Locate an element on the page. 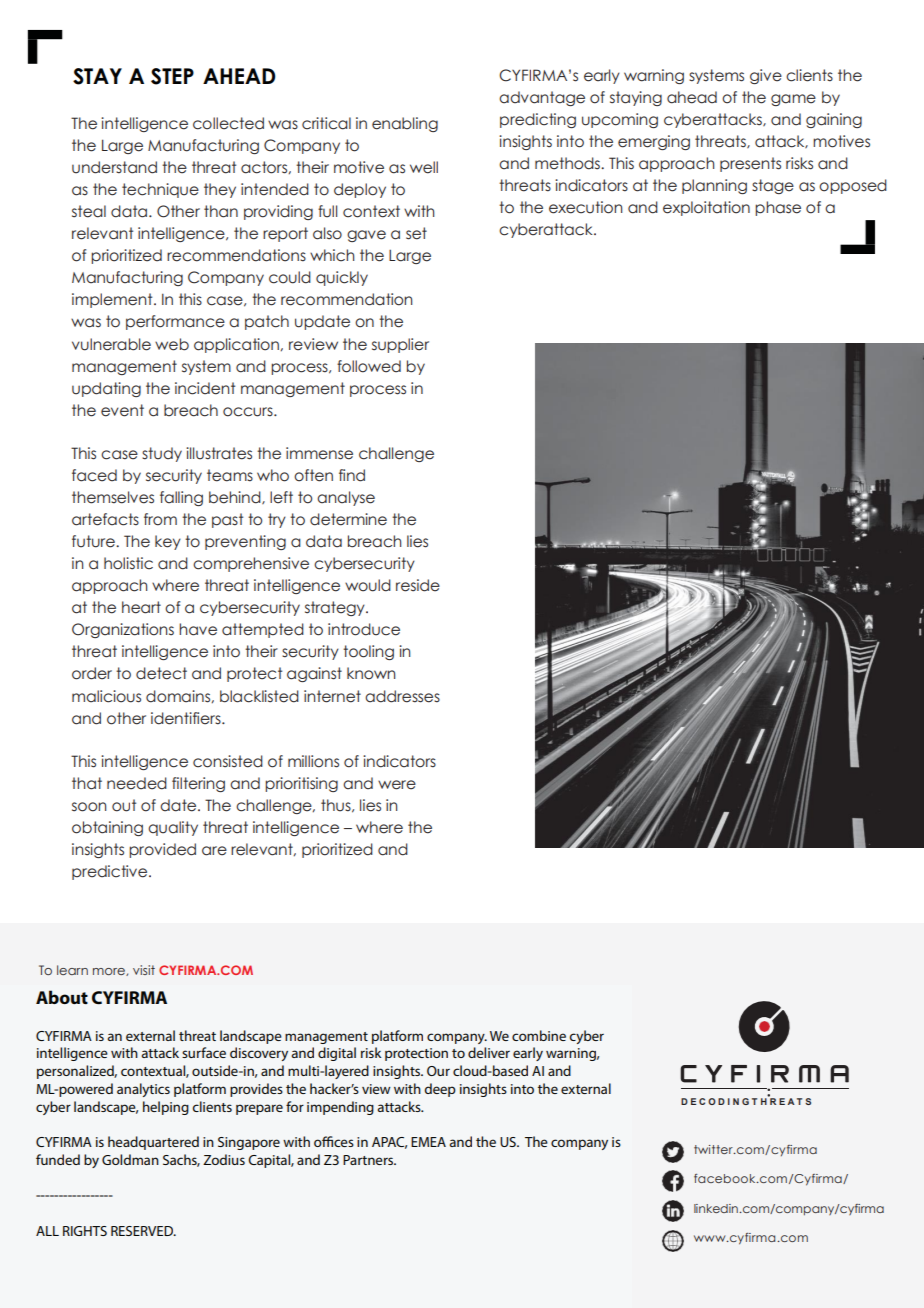  heart is located at coordinates (141, 607).
